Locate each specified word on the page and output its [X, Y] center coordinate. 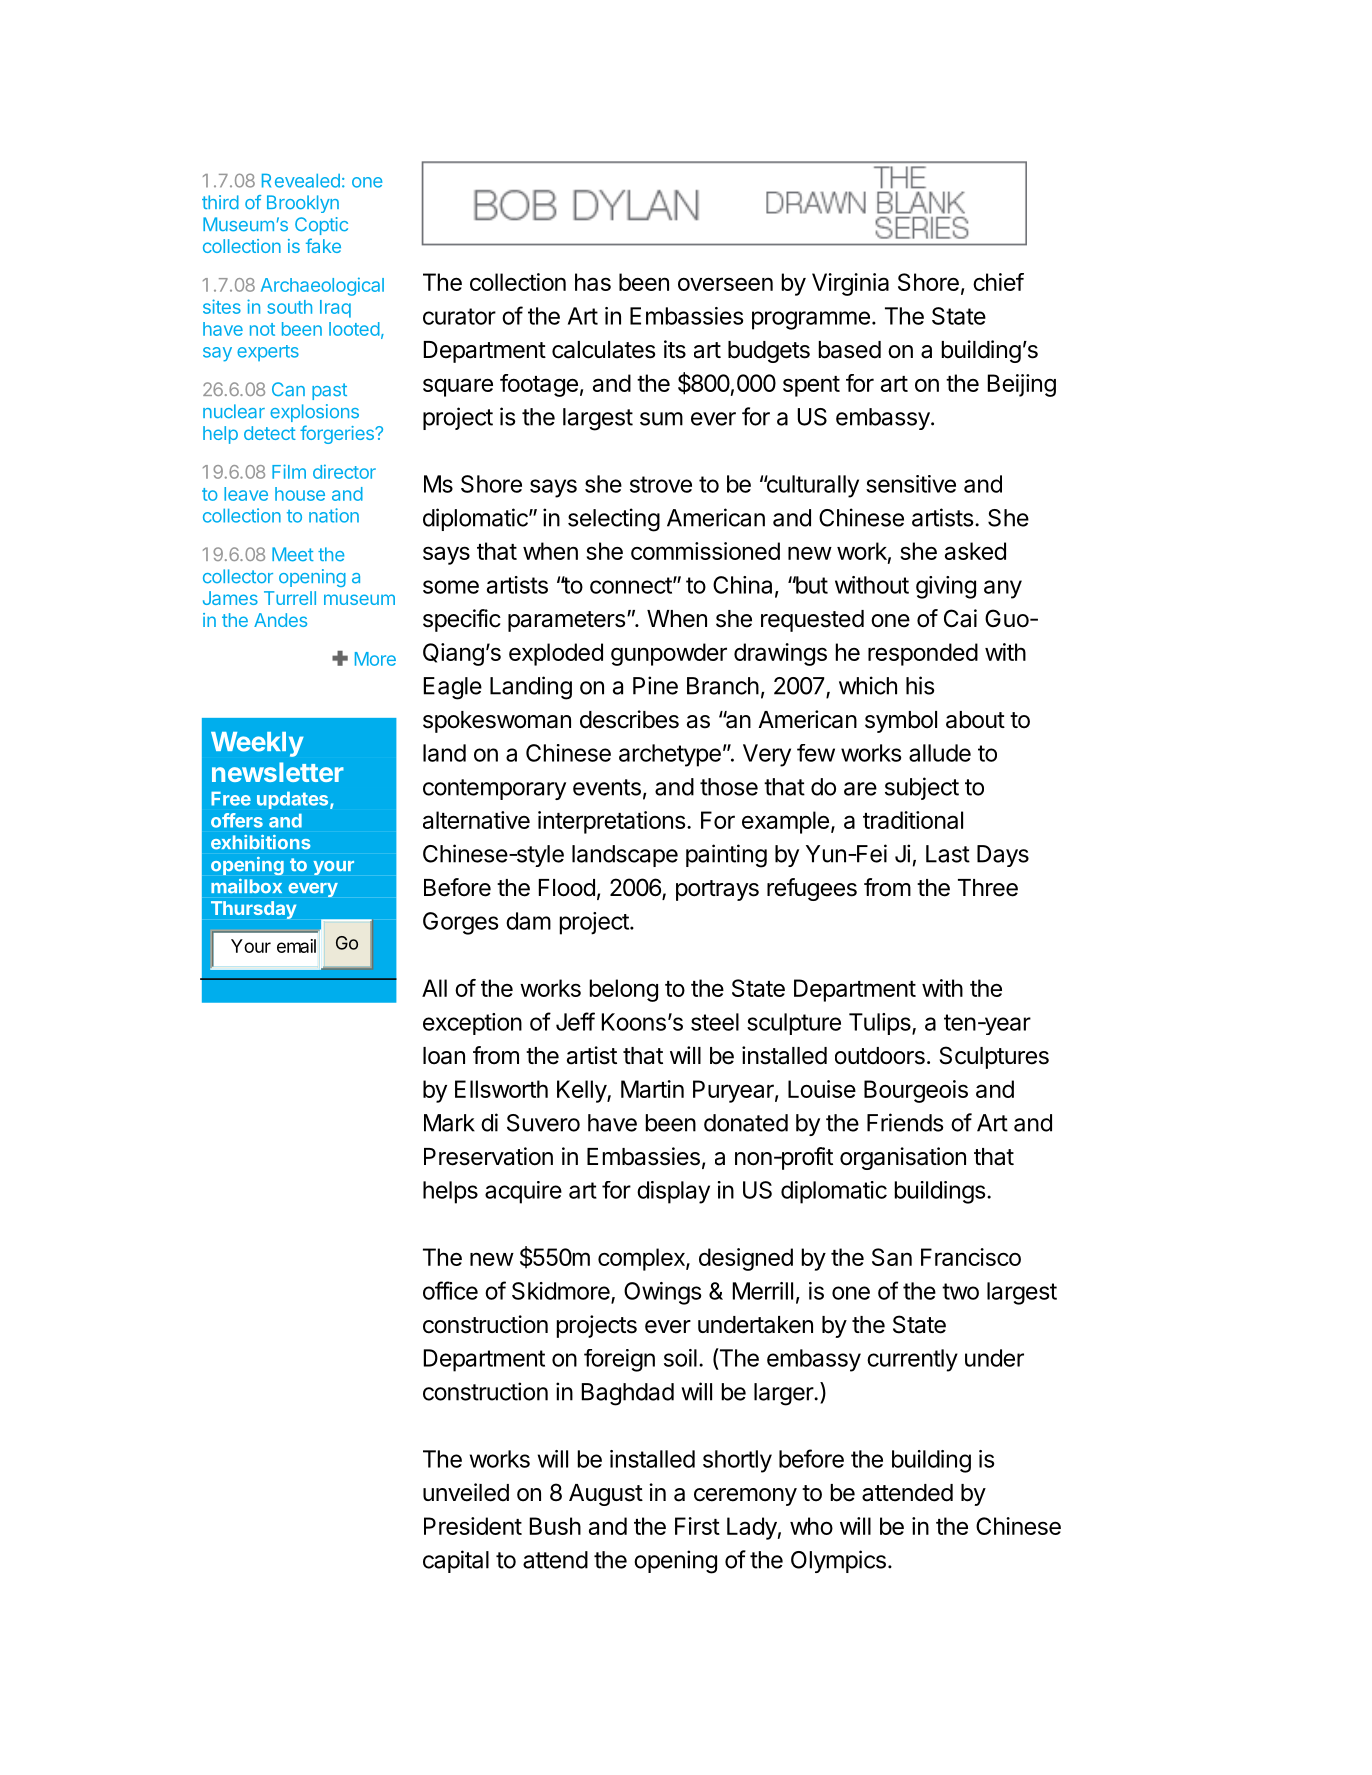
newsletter [278, 772]
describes [629, 719]
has [593, 282]
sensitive [911, 484]
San [892, 1257]
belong [624, 990]
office [450, 1290]
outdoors [880, 1056]
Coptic [321, 226]
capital [456, 1561]
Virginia [850, 284]
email [296, 946]
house [300, 494]
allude [940, 753]
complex [642, 1259]
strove [661, 484]
